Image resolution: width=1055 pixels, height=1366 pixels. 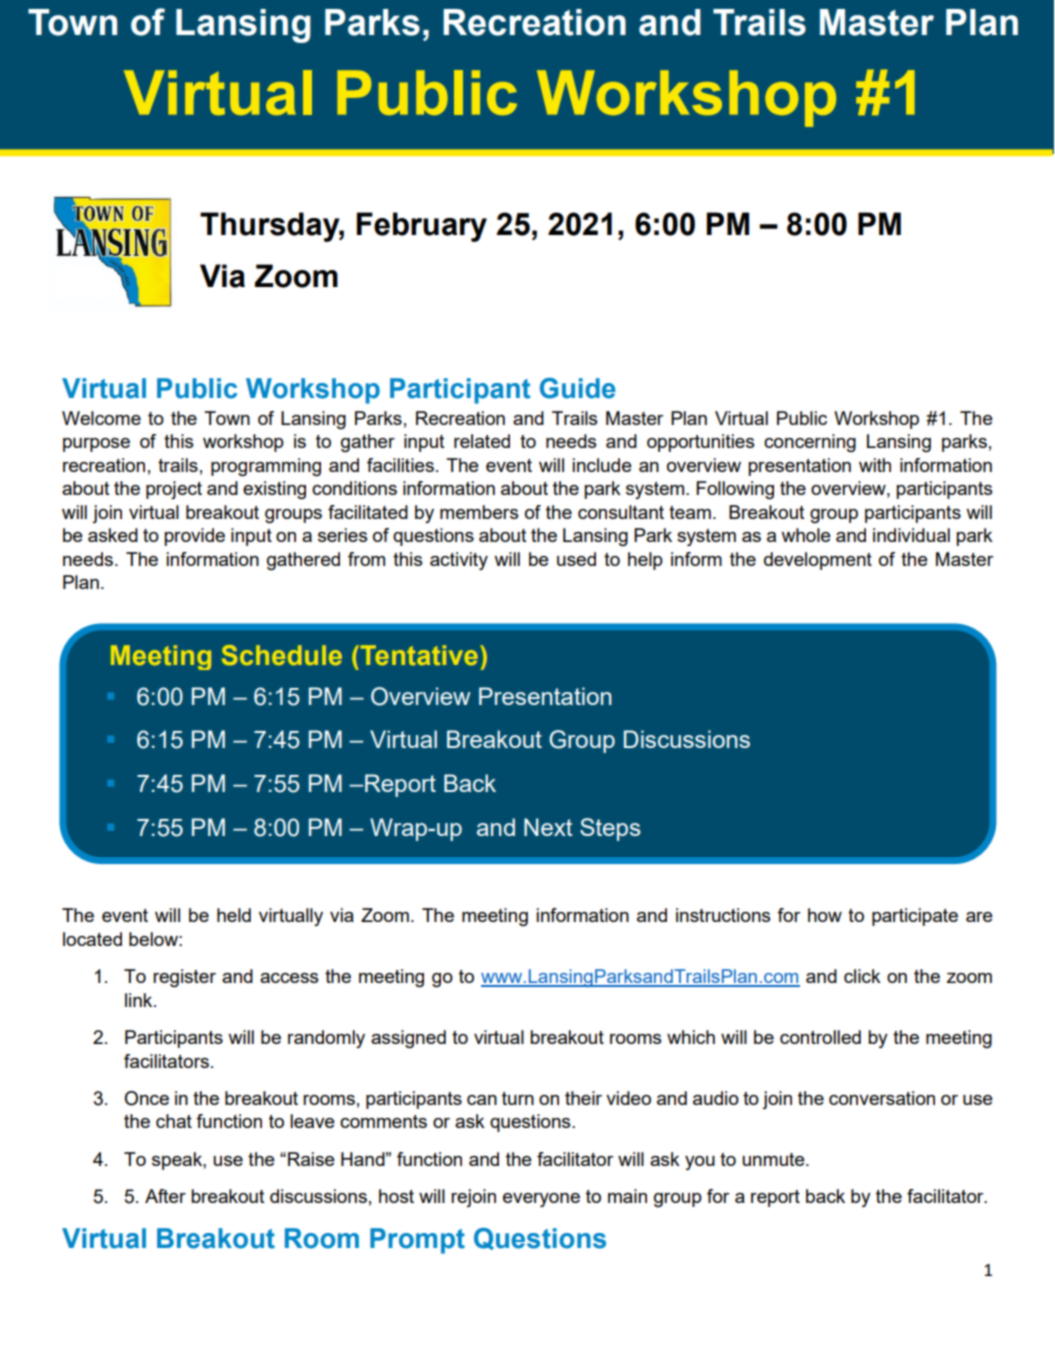 What do you see at coordinates (700, 1163) in the document?
I see `you` at bounding box center [700, 1163].
